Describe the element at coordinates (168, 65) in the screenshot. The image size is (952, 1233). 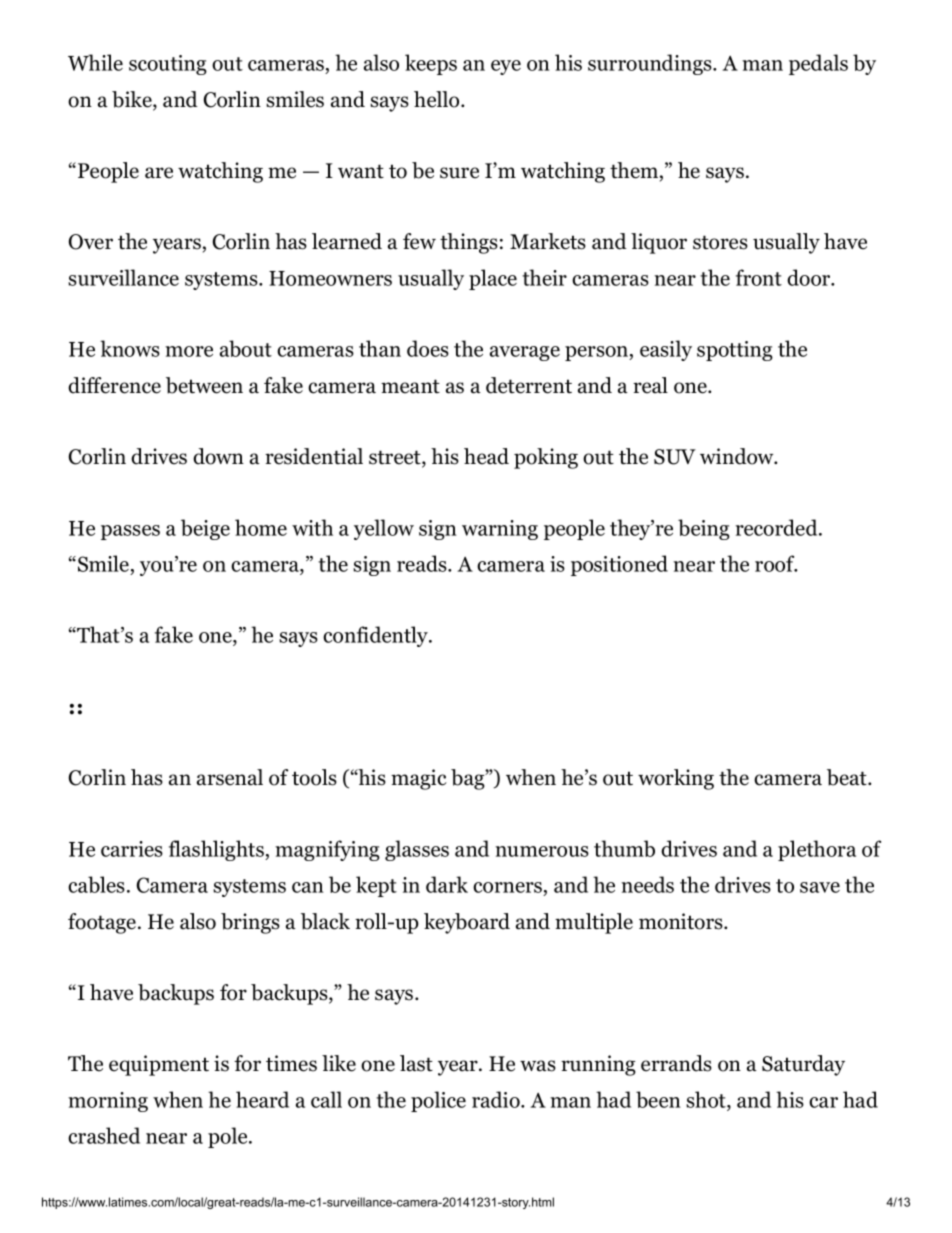
I see `scouting` at that location.
